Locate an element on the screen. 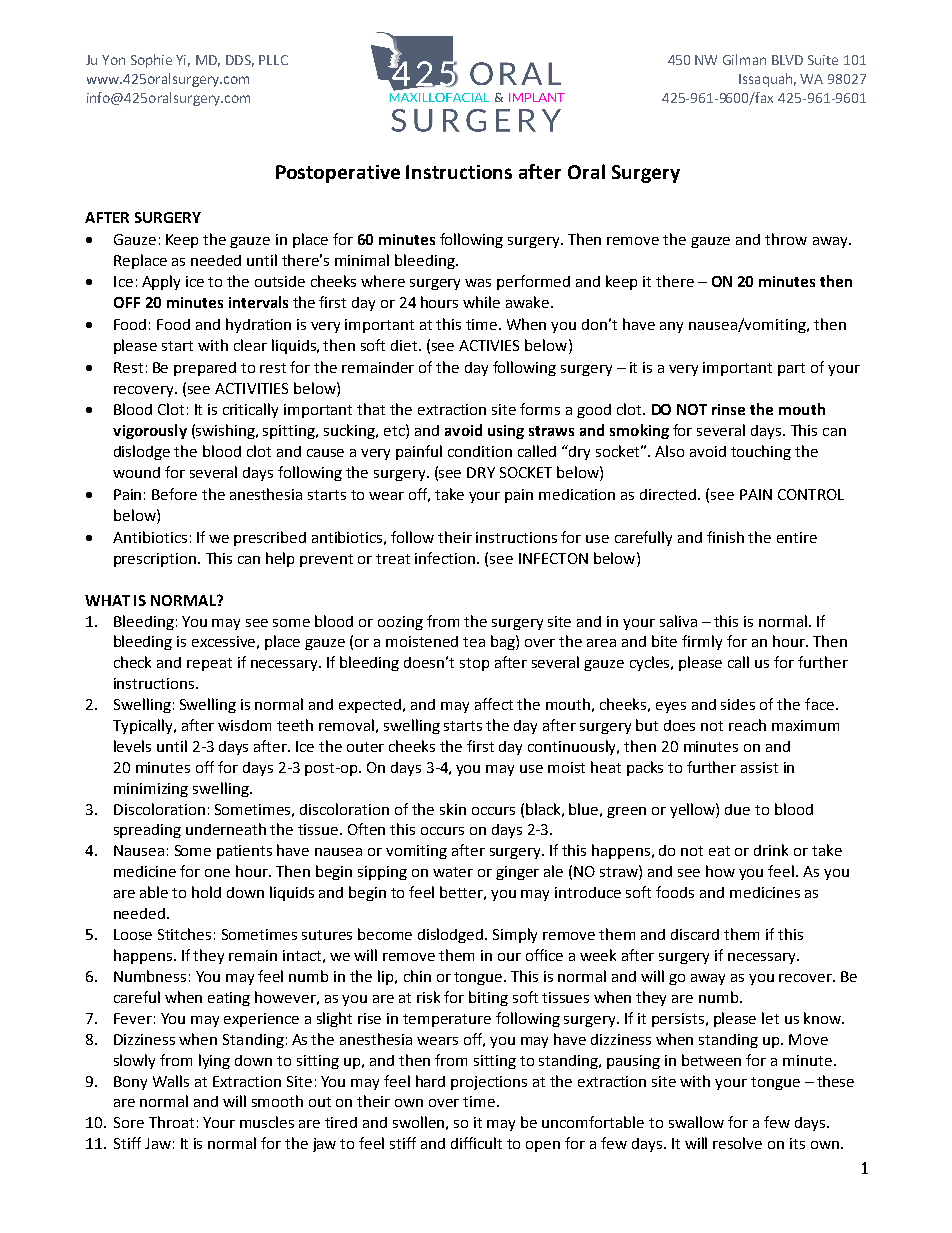 The image size is (952, 1233). while is located at coordinates (481, 302).
